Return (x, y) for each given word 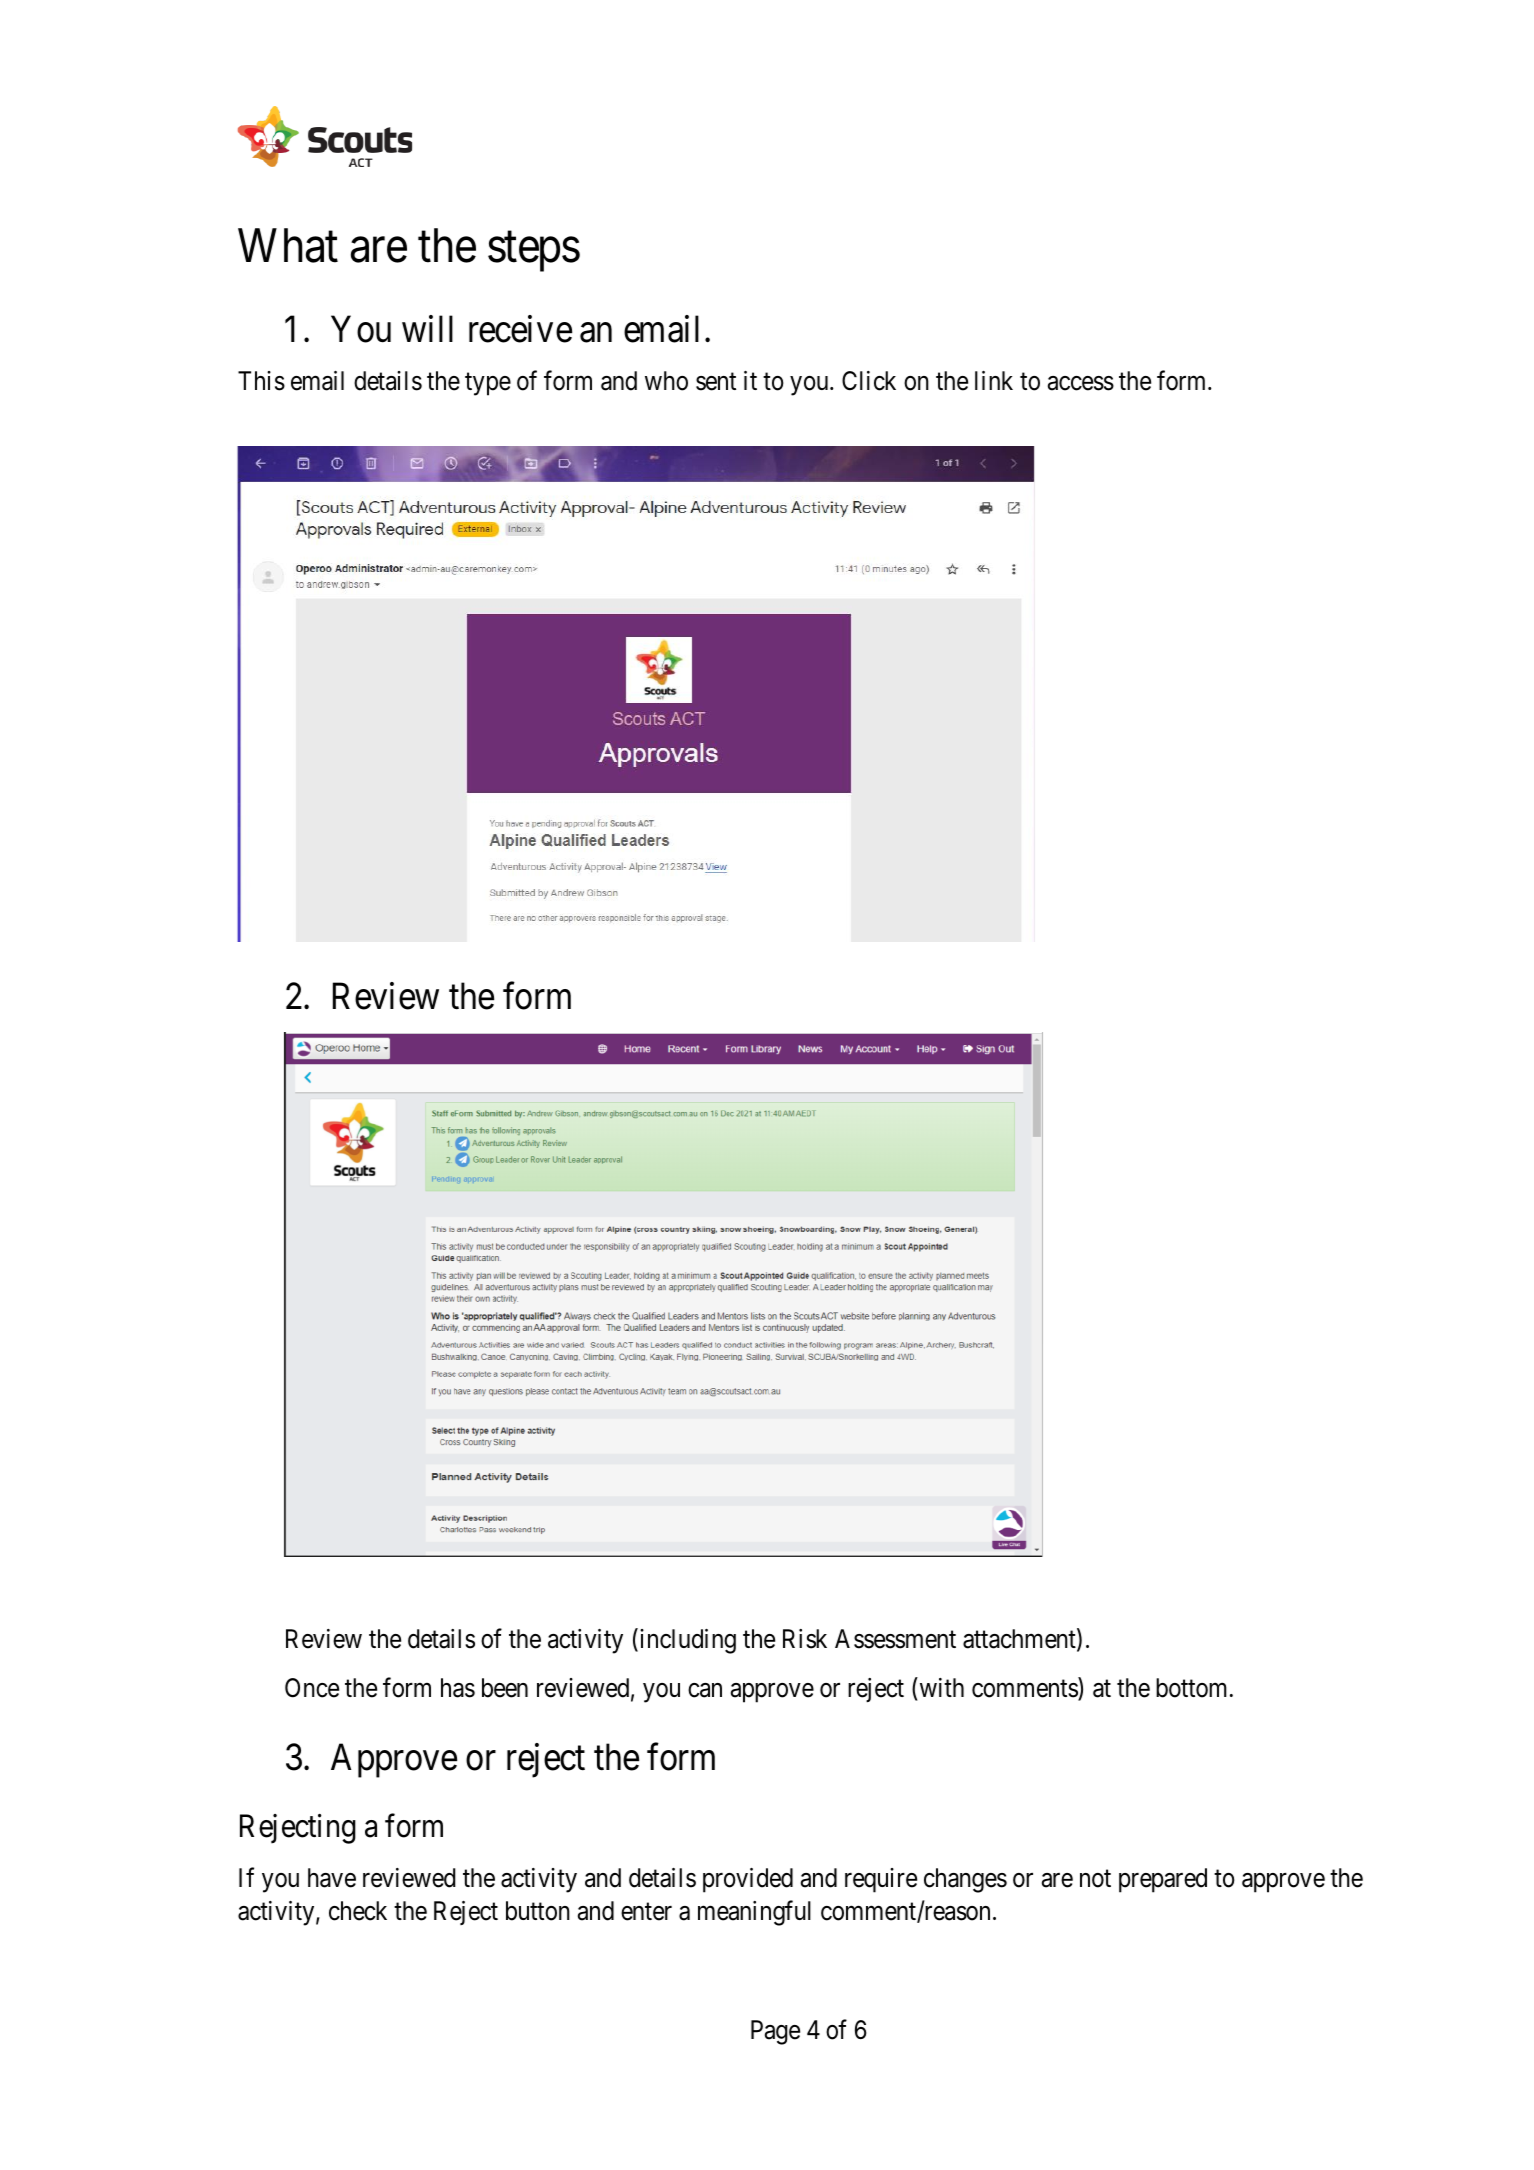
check (358, 1911)
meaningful (754, 1913)
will (427, 329)
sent (716, 382)
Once (312, 1688)
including (686, 1641)
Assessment (895, 1639)
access (1081, 383)
